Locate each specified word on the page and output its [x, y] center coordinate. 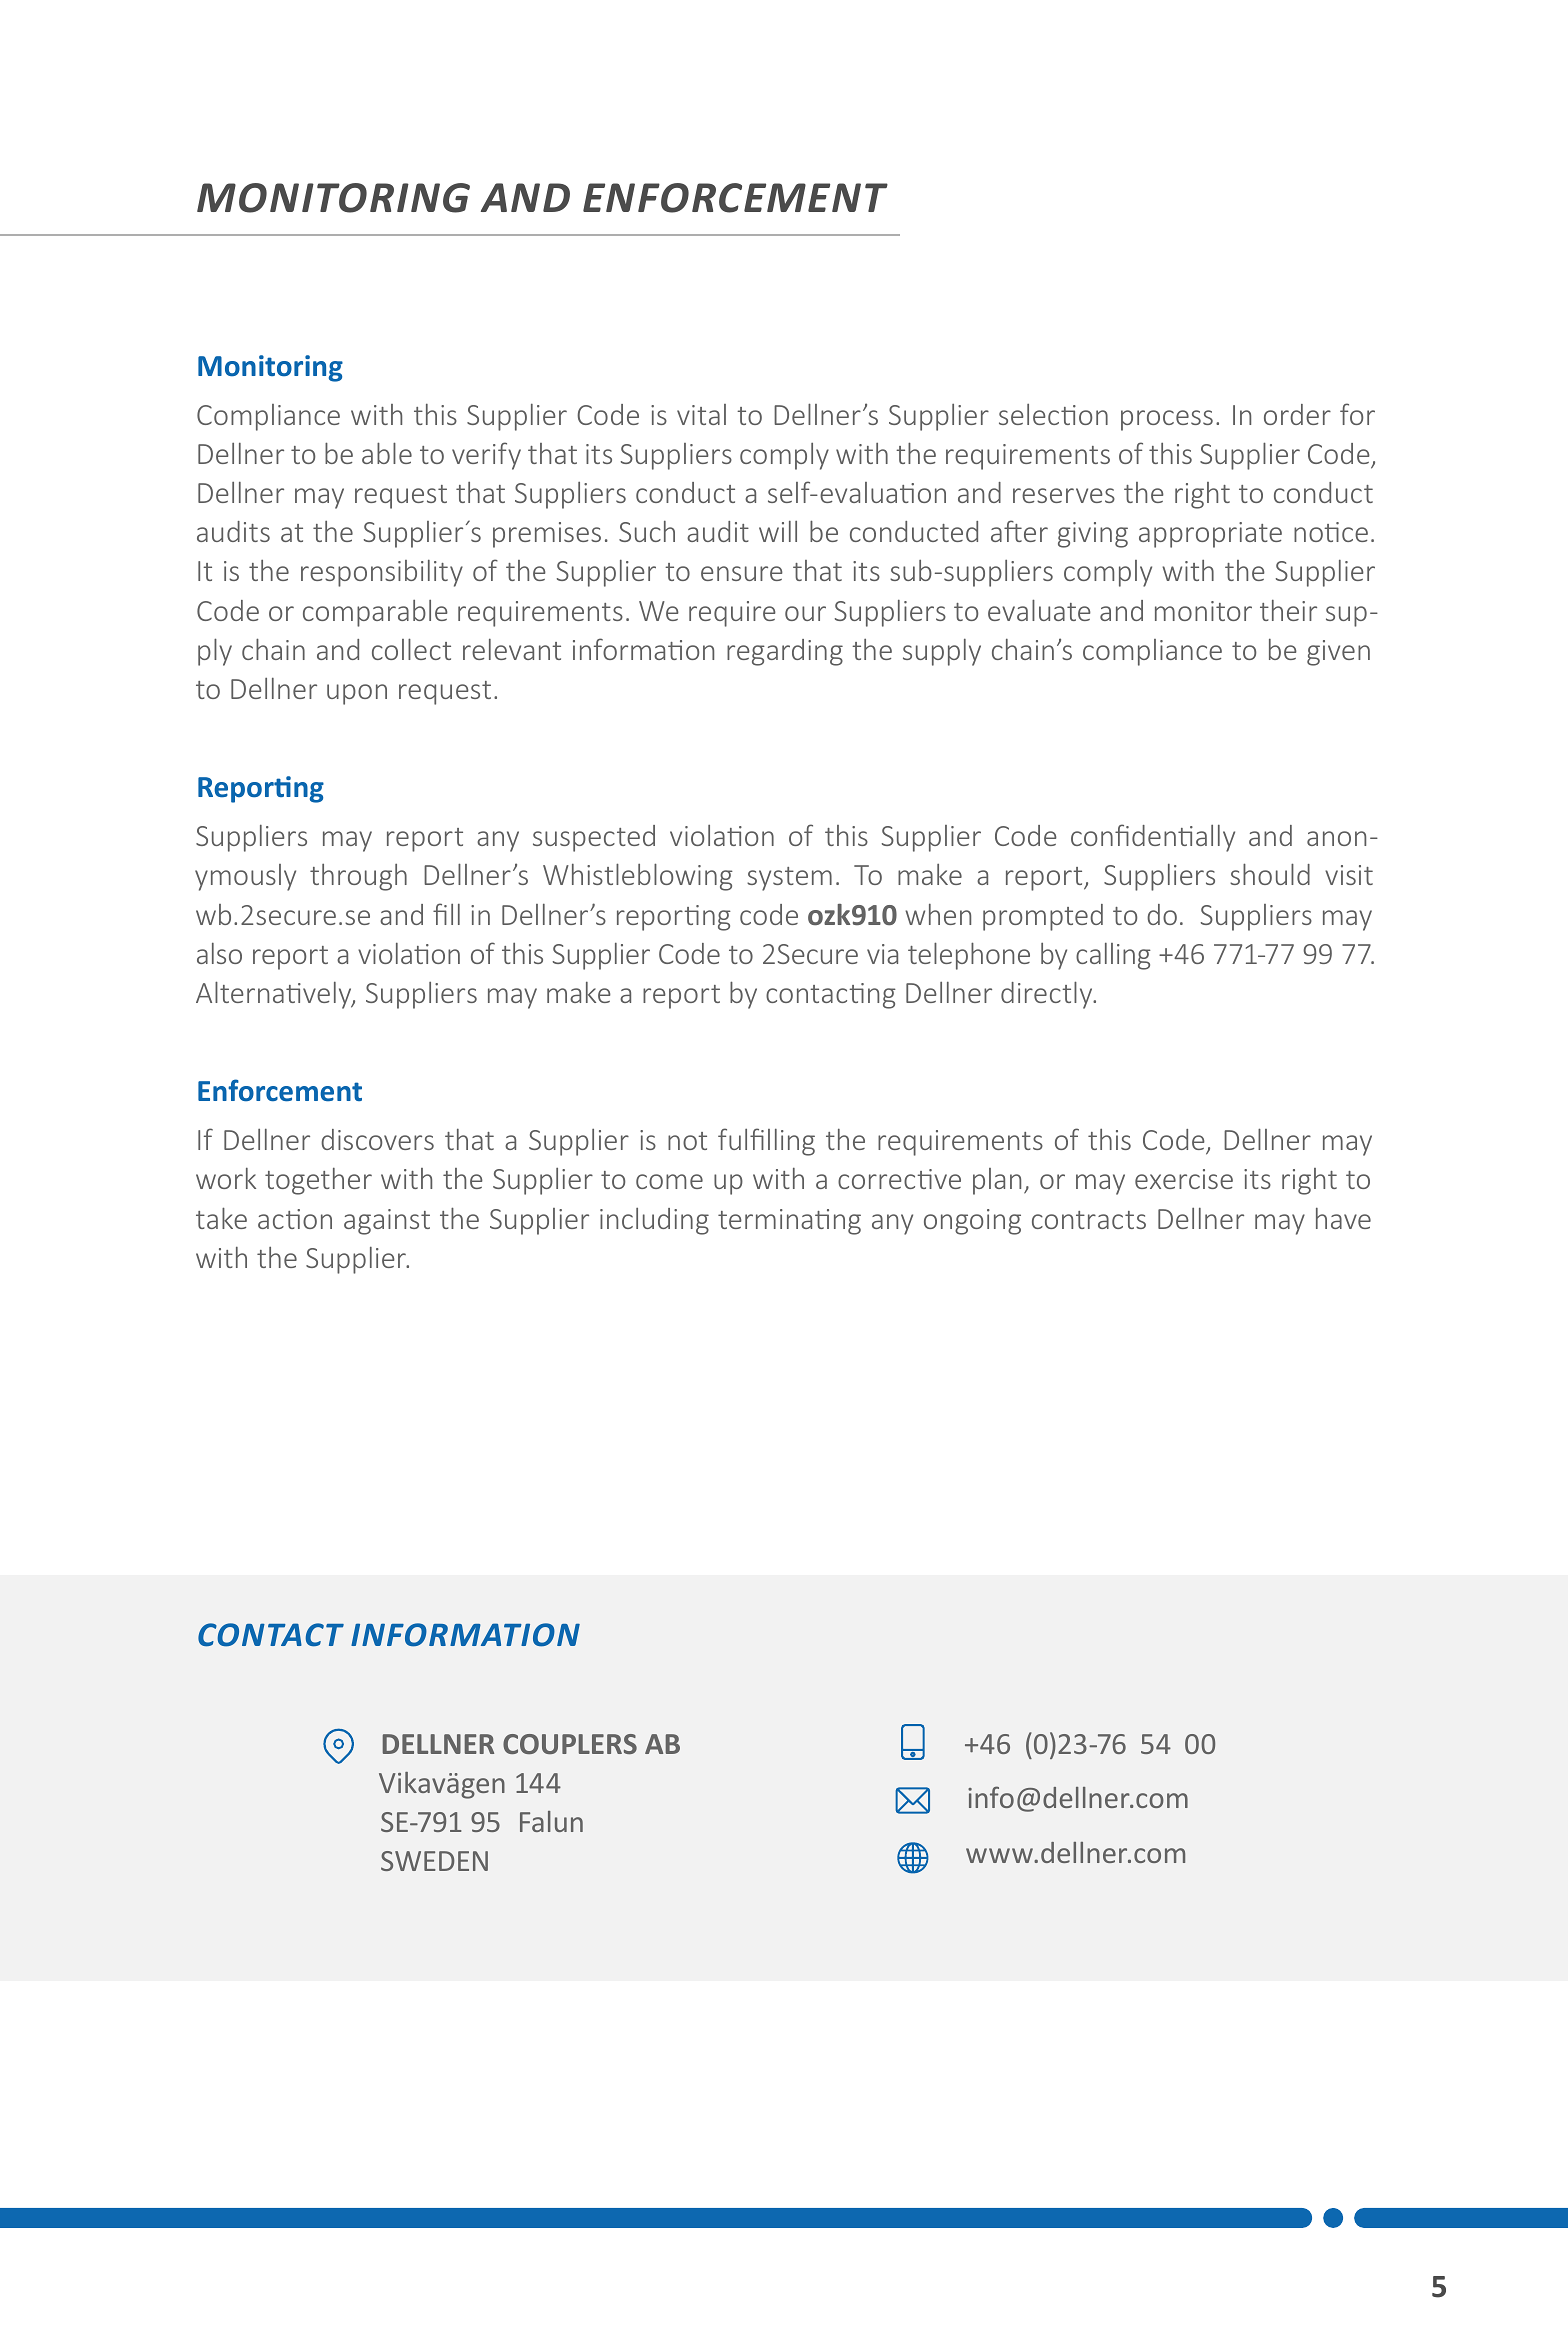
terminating [789, 1222]
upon [357, 694]
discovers [377, 1139]
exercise [1184, 1179]
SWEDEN [434, 1861]
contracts [1089, 1220]
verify [486, 456]
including [654, 1221]
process [1167, 420]
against [387, 1222]
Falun [551, 1821]
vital [701, 414]
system [789, 879]
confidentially [1153, 838]
